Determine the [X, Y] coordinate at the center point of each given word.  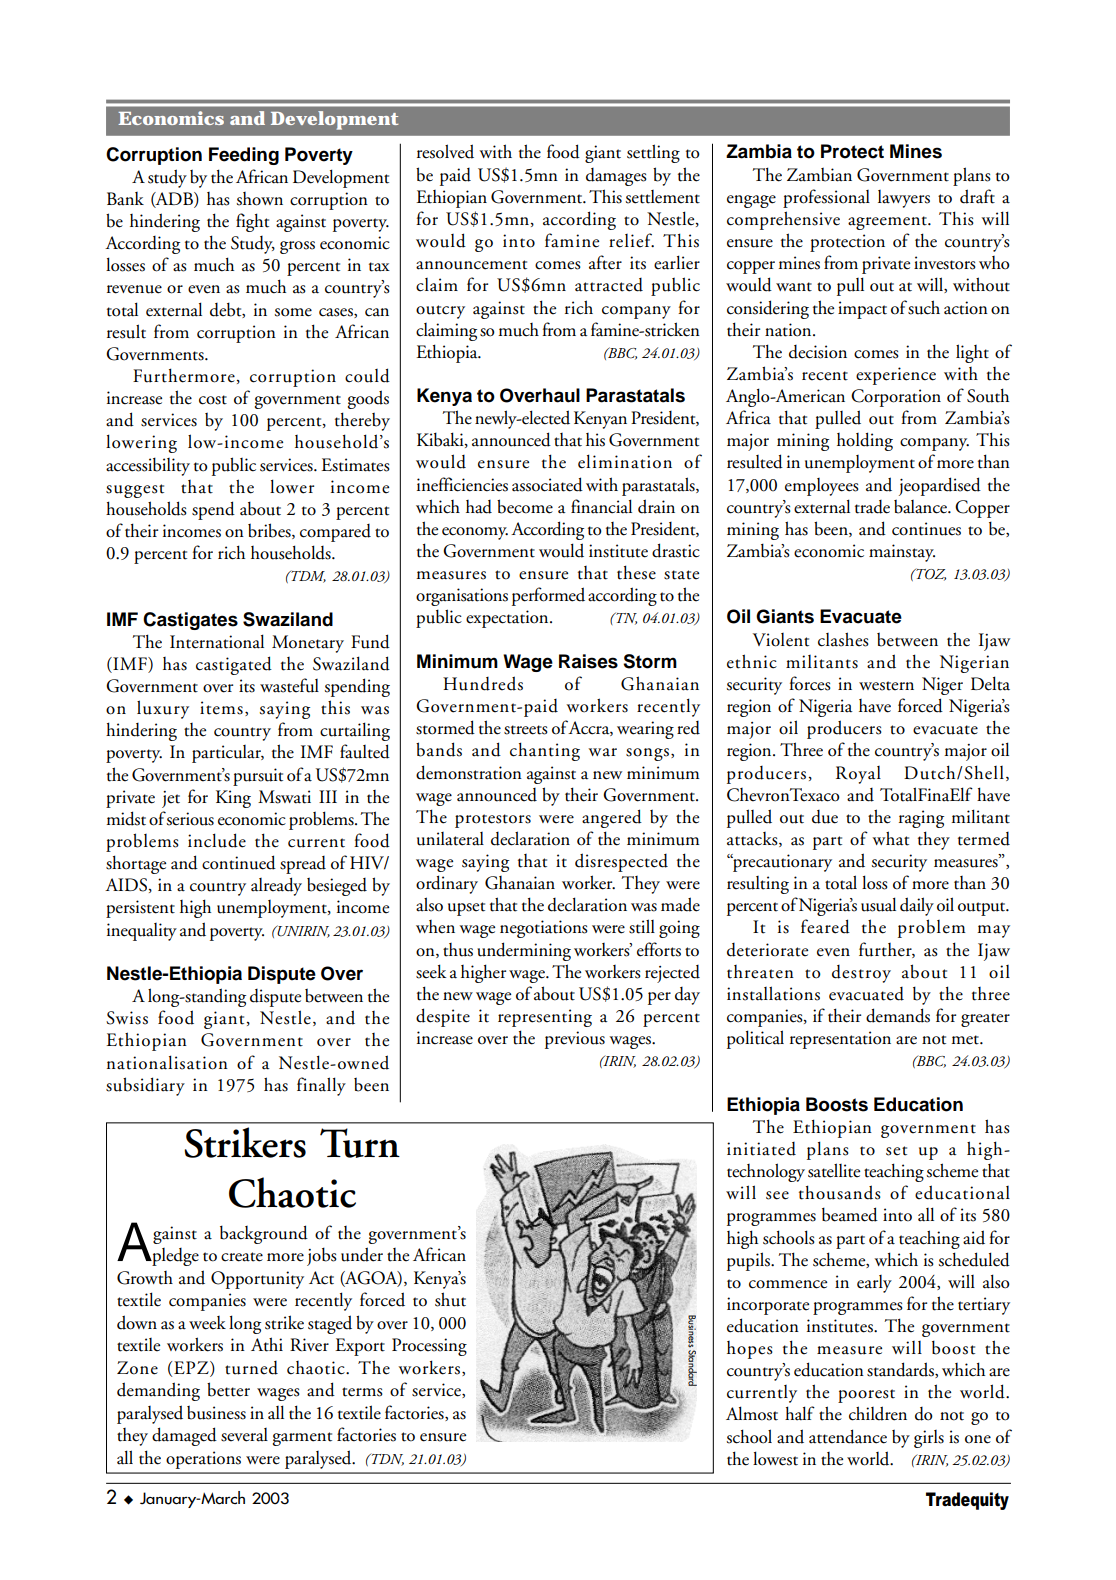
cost [213, 400]
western [886, 686]
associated [547, 484]
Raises [588, 661]
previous [575, 1040]
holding [865, 441]
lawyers [904, 199]
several [244, 1435]
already [276, 886]
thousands [840, 1192]
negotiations [544, 929]
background [264, 1234]
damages [616, 177]
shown [260, 199]
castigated [234, 665]
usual [878, 904]
